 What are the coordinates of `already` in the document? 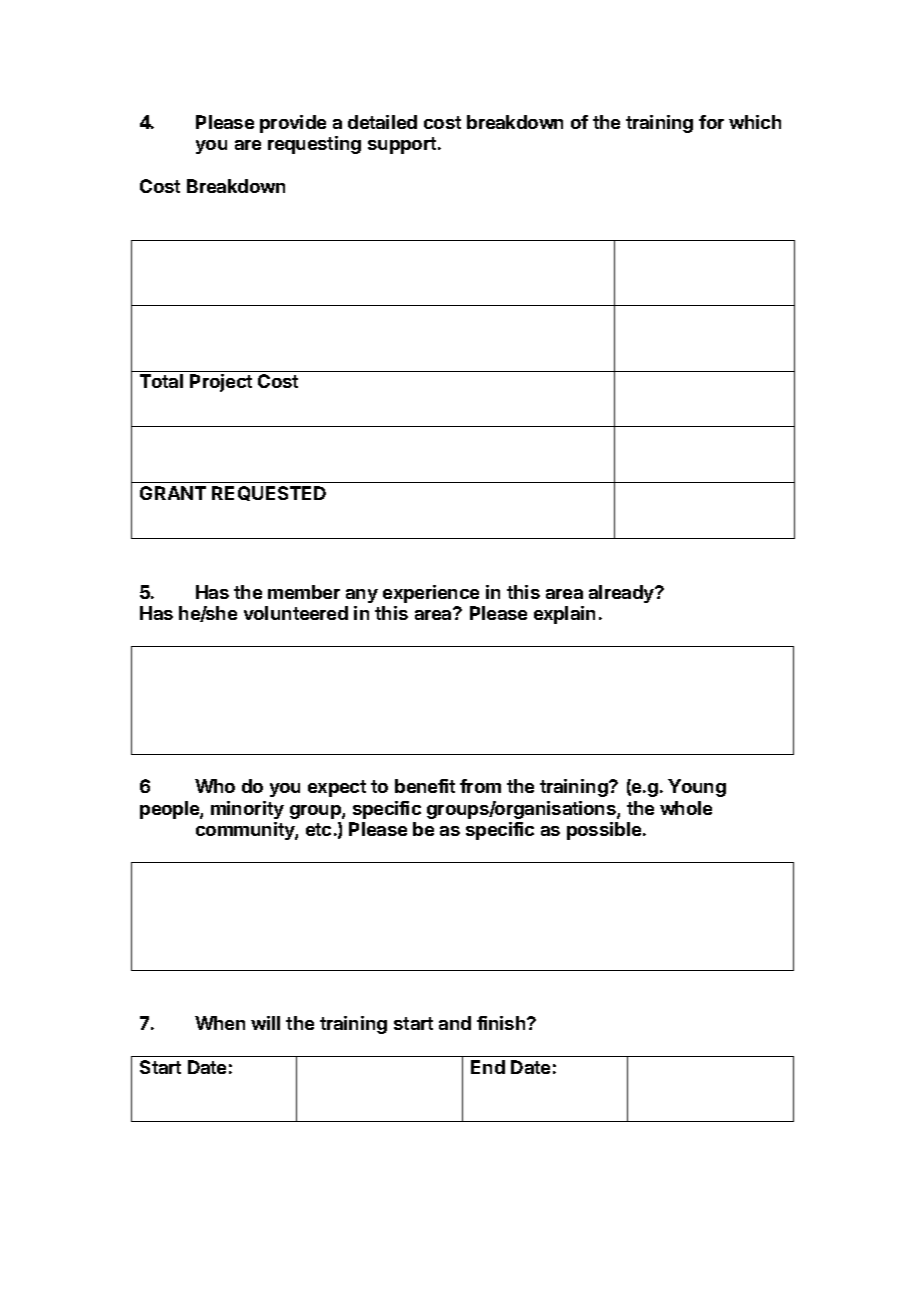 It's located at (622, 594).
